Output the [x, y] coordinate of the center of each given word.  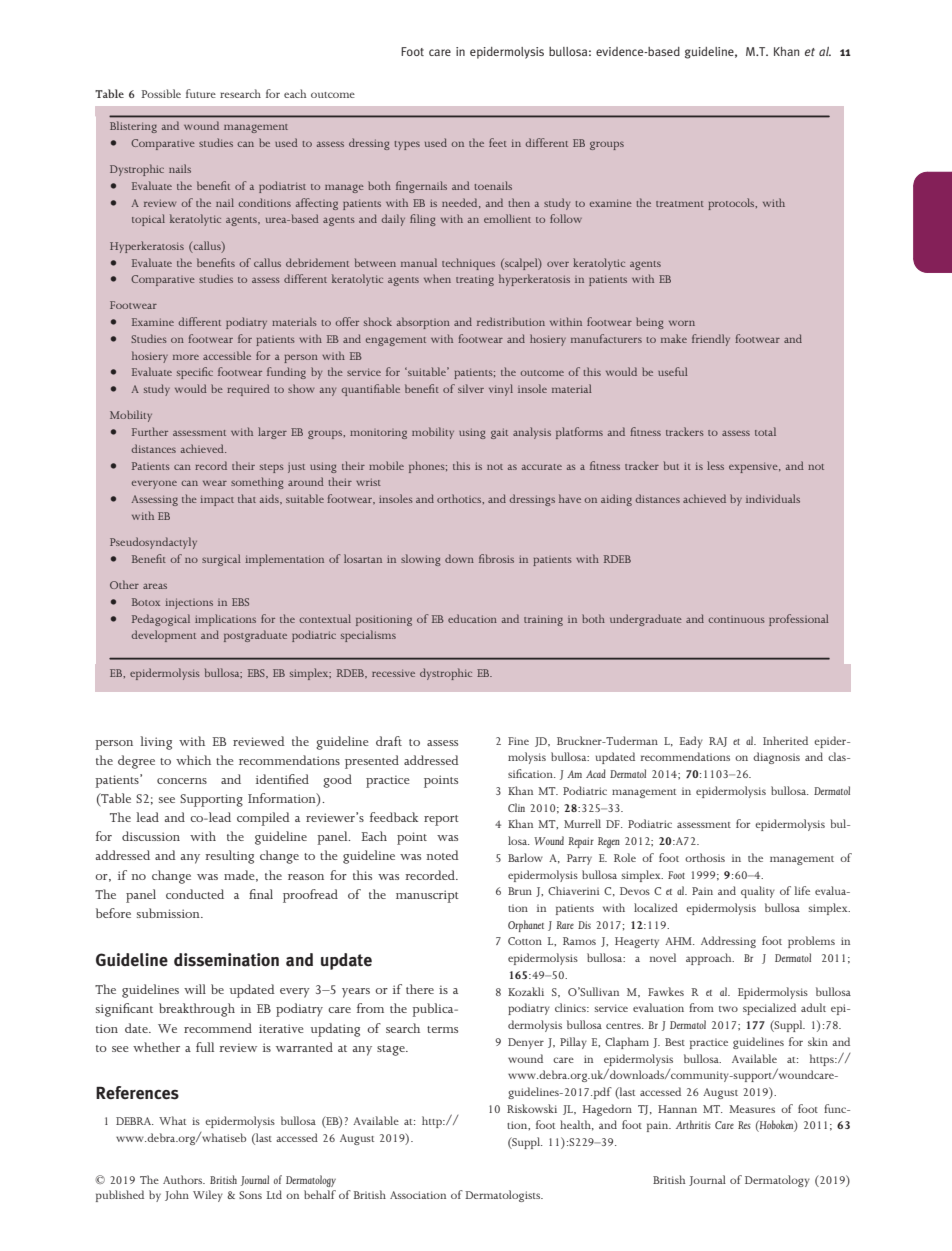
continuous [736, 620]
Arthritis [693, 1124]
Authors [184, 1179]
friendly [711, 340]
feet [498, 142]
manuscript [427, 896]
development [163, 636]
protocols [732, 204]
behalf [320, 1194]
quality [758, 892]
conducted [195, 894]
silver [471, 388]
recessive [393, 673]
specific [195, 373]
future [201, 93]
